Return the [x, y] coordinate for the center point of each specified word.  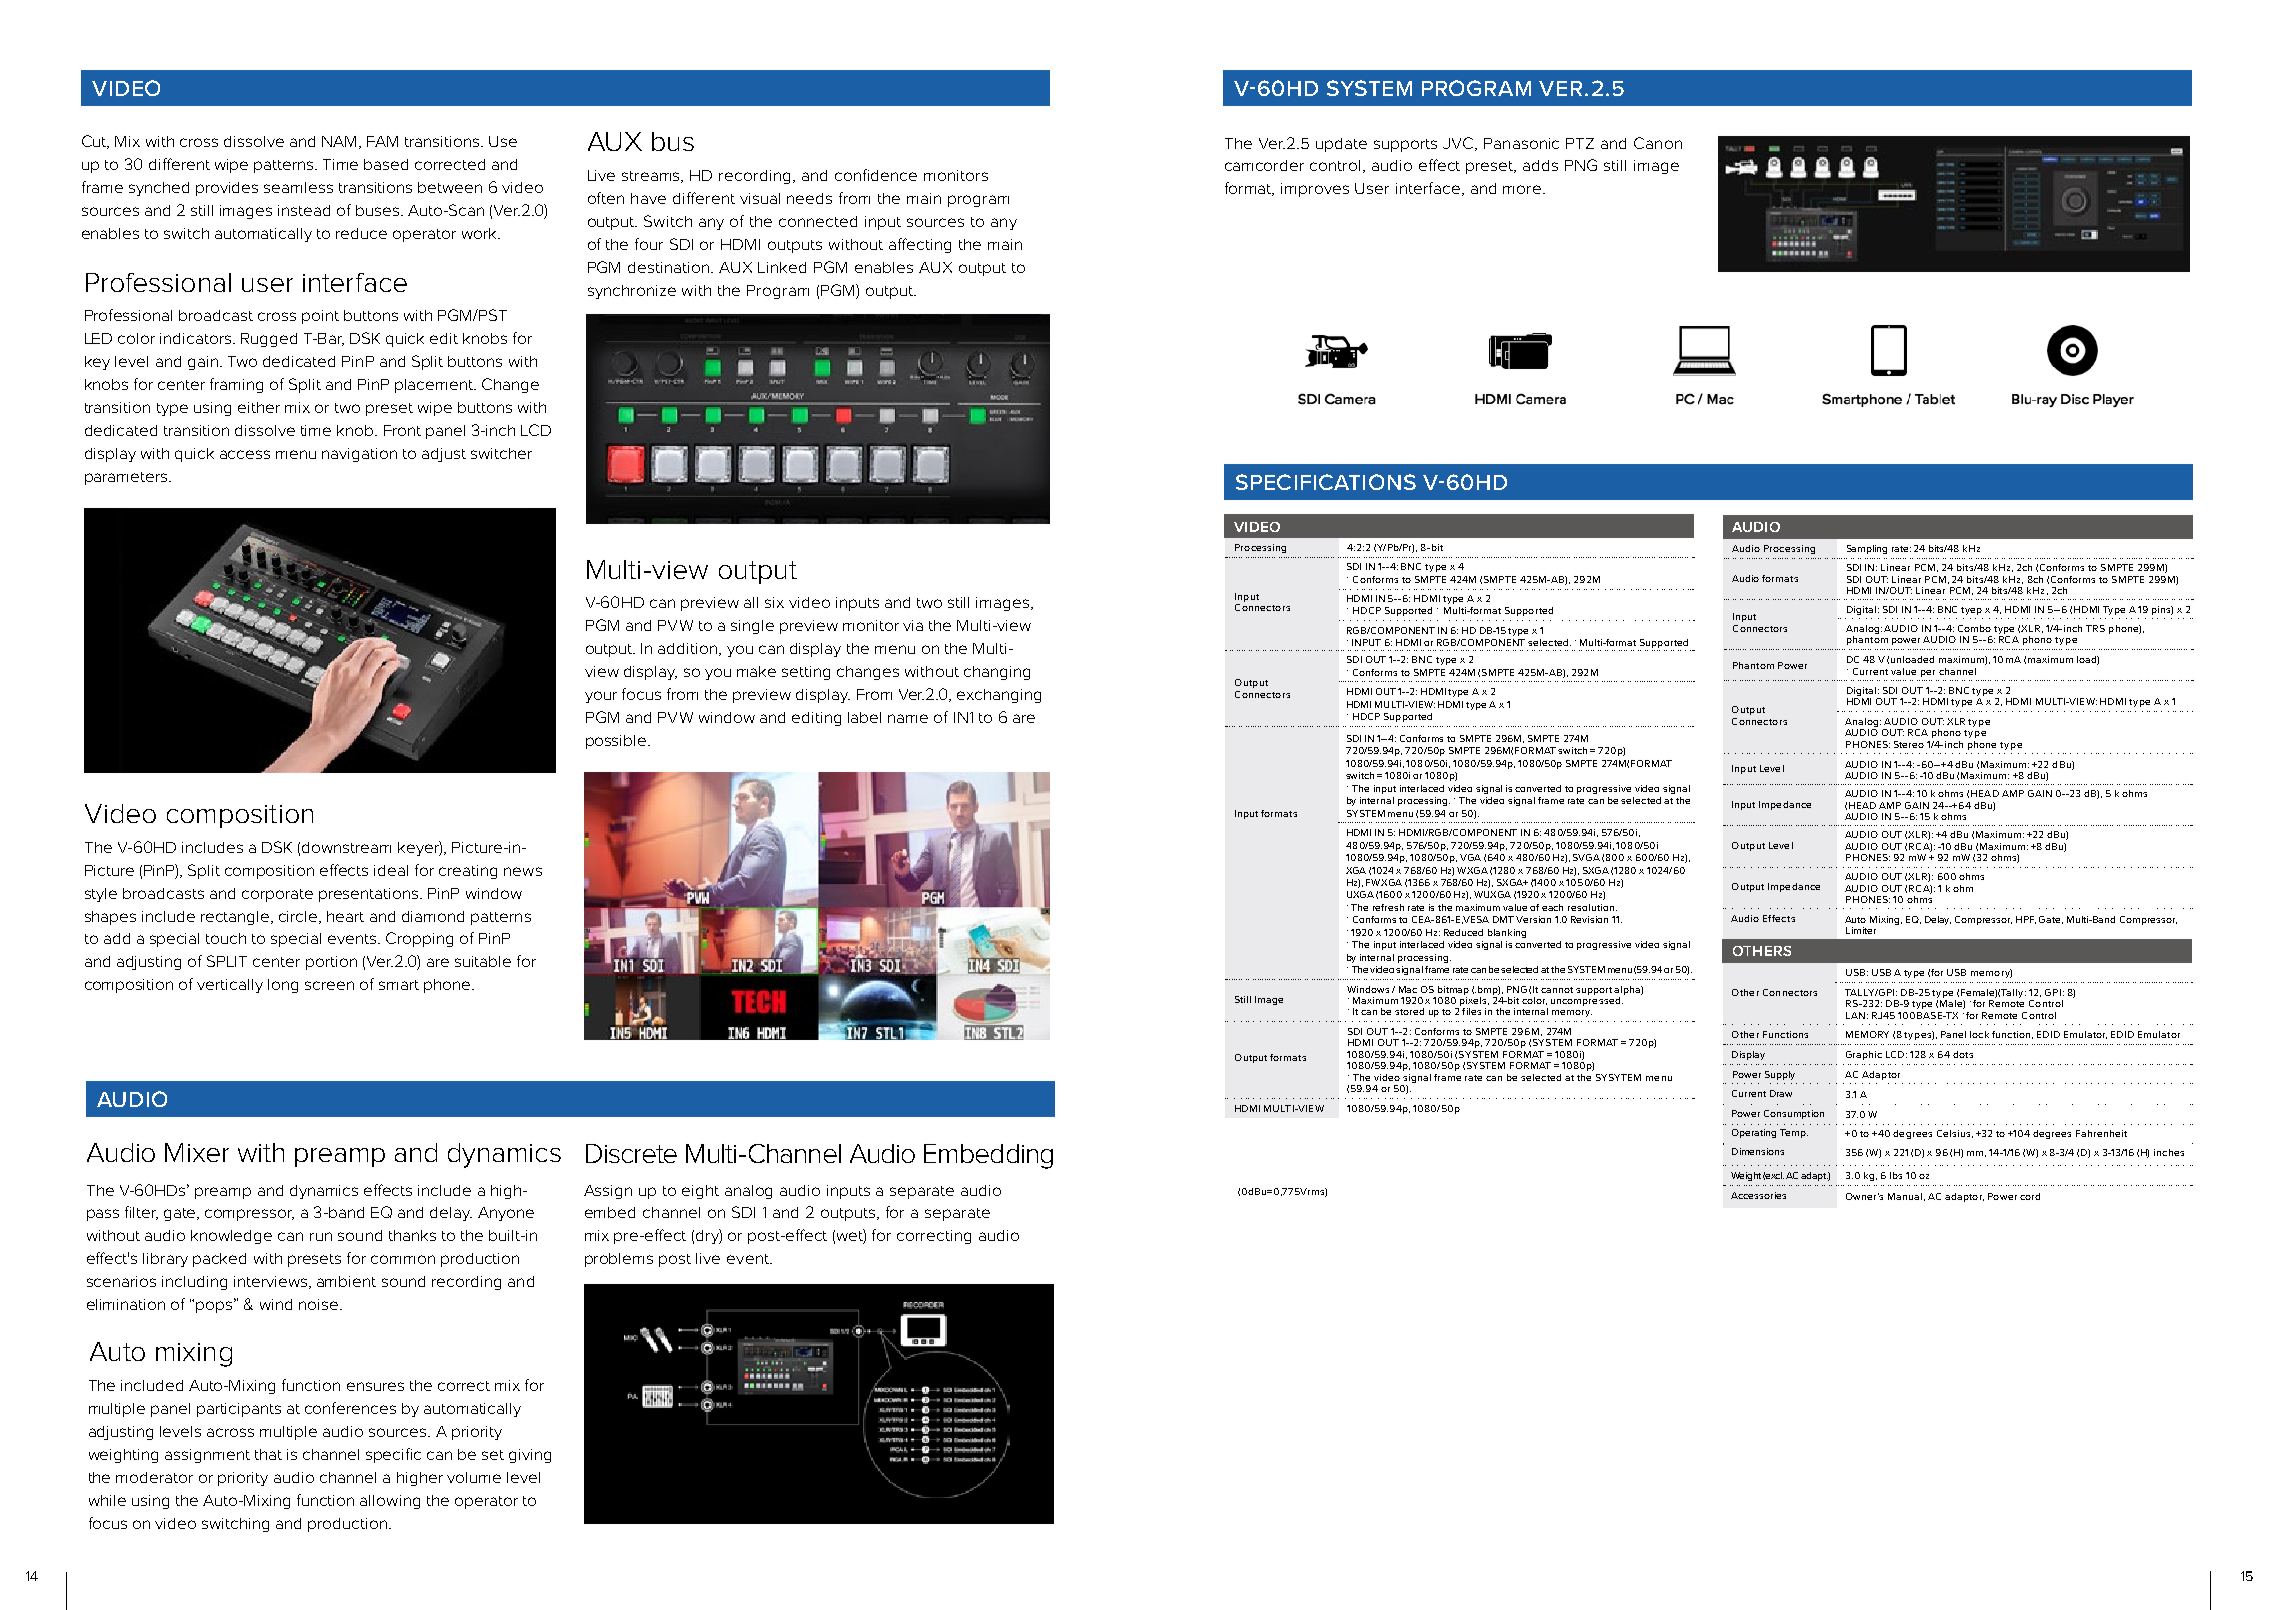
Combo [1974, 628]
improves [1315, 190]
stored [1409, 1011]
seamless [298, 187]
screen [329, 985]
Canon [1658, 143]
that [268, 1454]
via [913, 625]
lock [1979, 1034]
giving [530, 1456]
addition [687, 648]
